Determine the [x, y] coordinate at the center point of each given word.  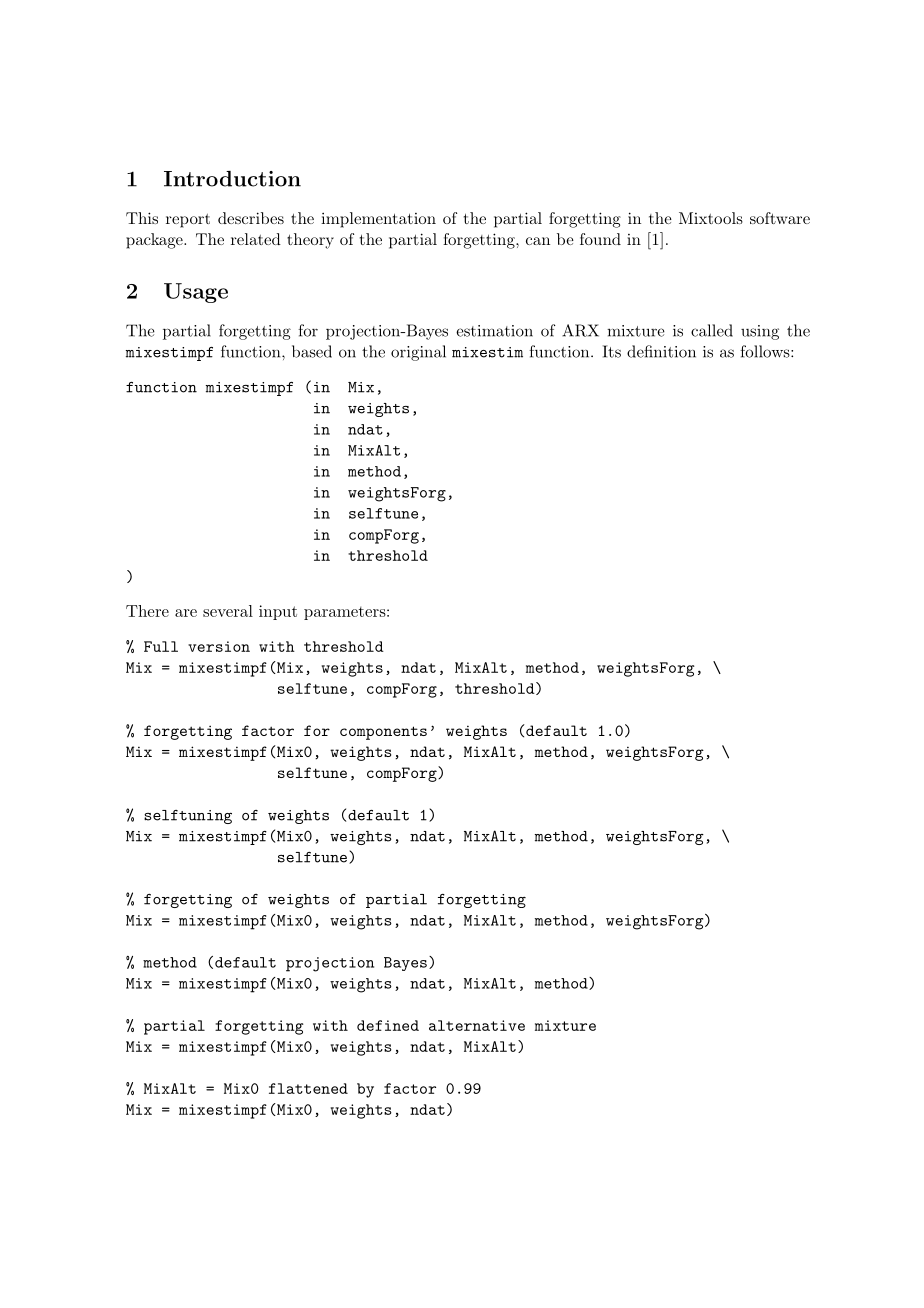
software [780, 218]
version [219, 646]
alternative [477, 1025]
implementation [378, 220]
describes [251, 218]
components [383, 733]
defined [388, 1025]
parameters [345, 613]
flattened [308, 1088]
